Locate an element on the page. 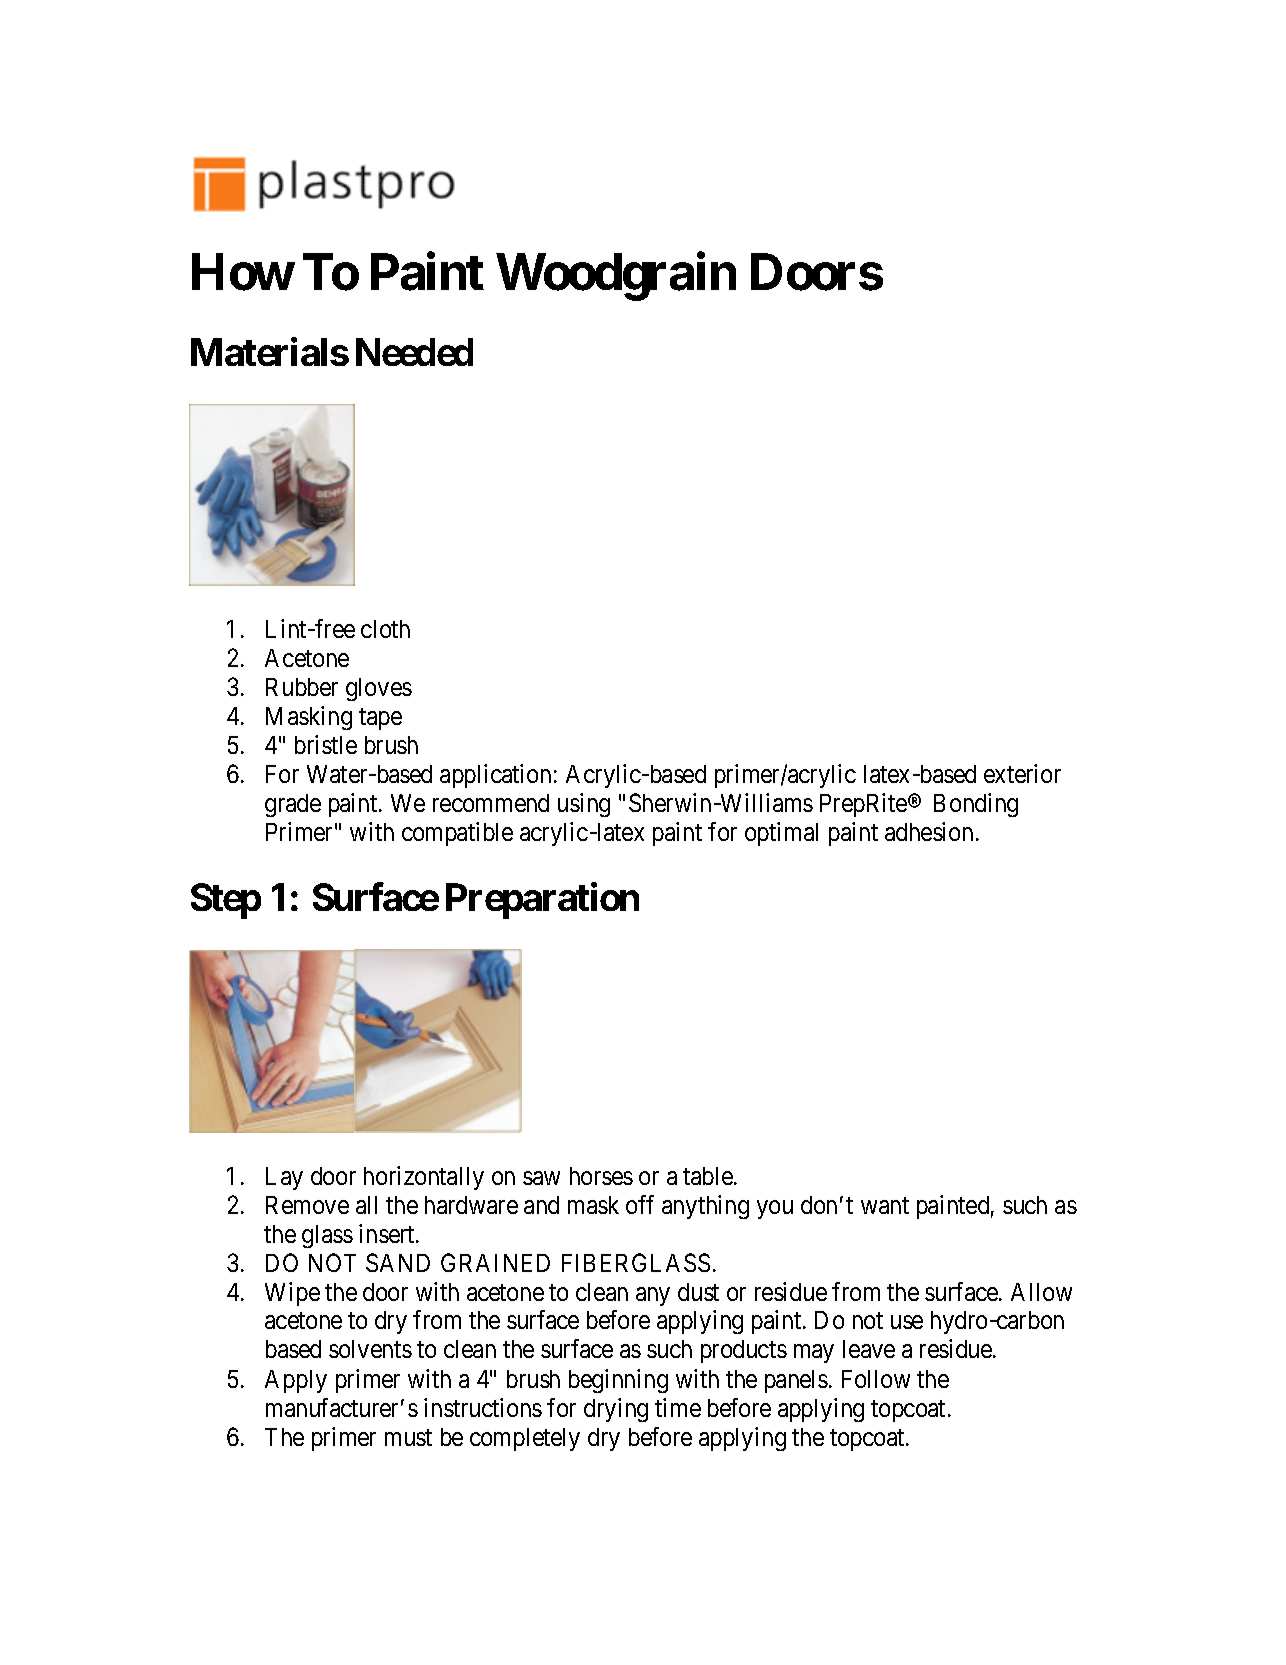 The width and height of the page is (1286, 1665). Preparation is located at coordinates (542, 901).
